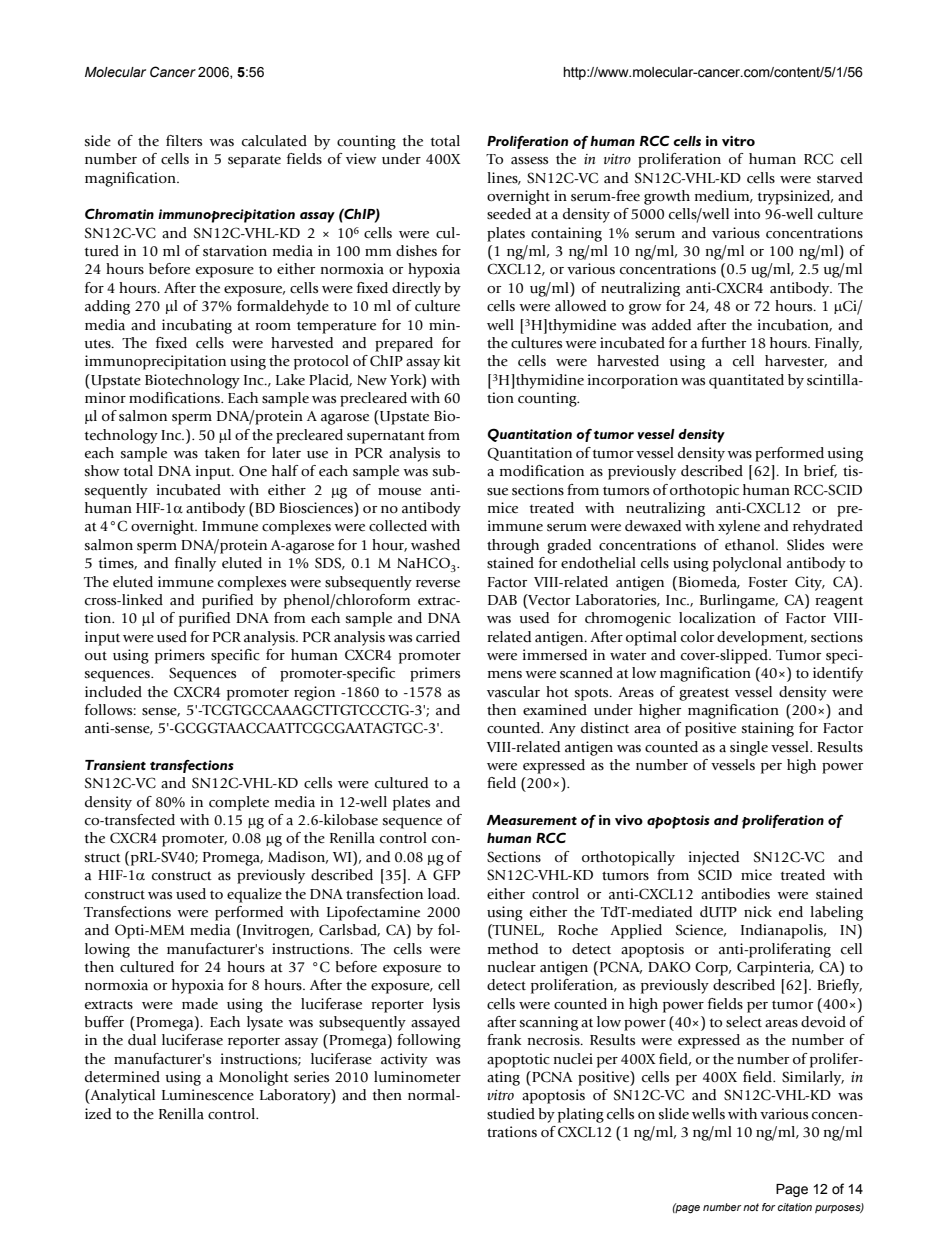  I want to click on into, so click(747, 213).
